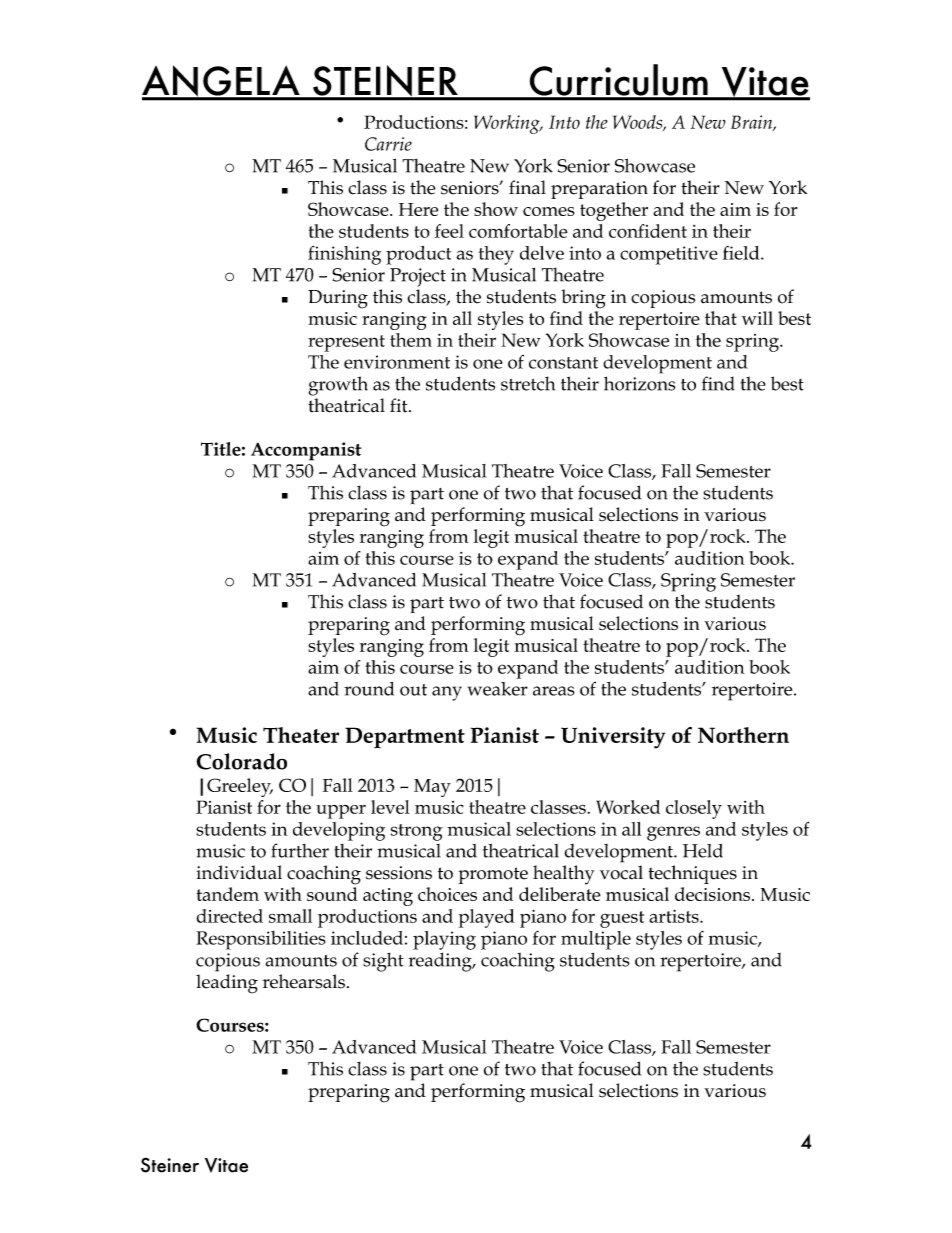  I want to click on Carrie, so click(388, 144).
